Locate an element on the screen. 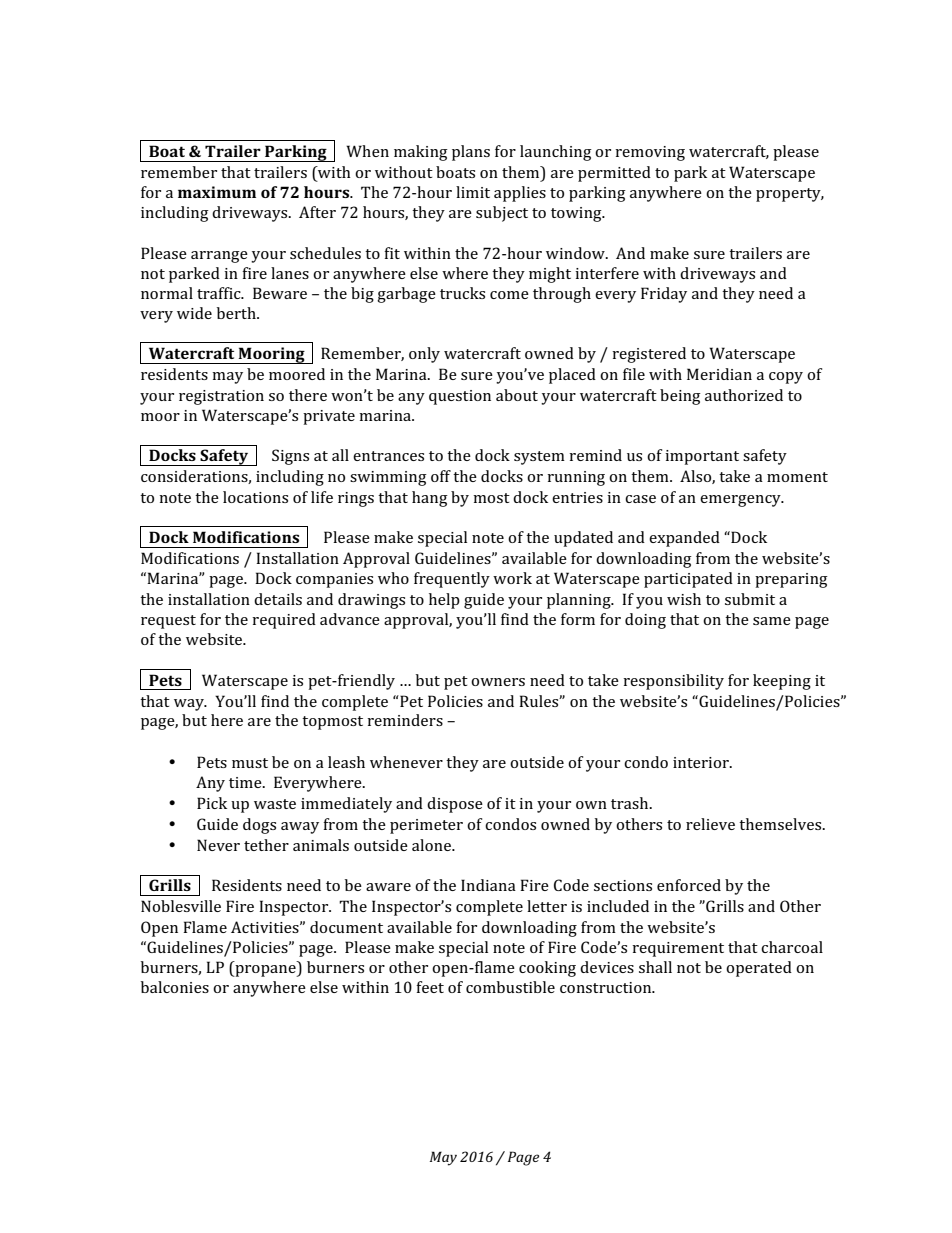  limit is located at coordinates (473, 192).
